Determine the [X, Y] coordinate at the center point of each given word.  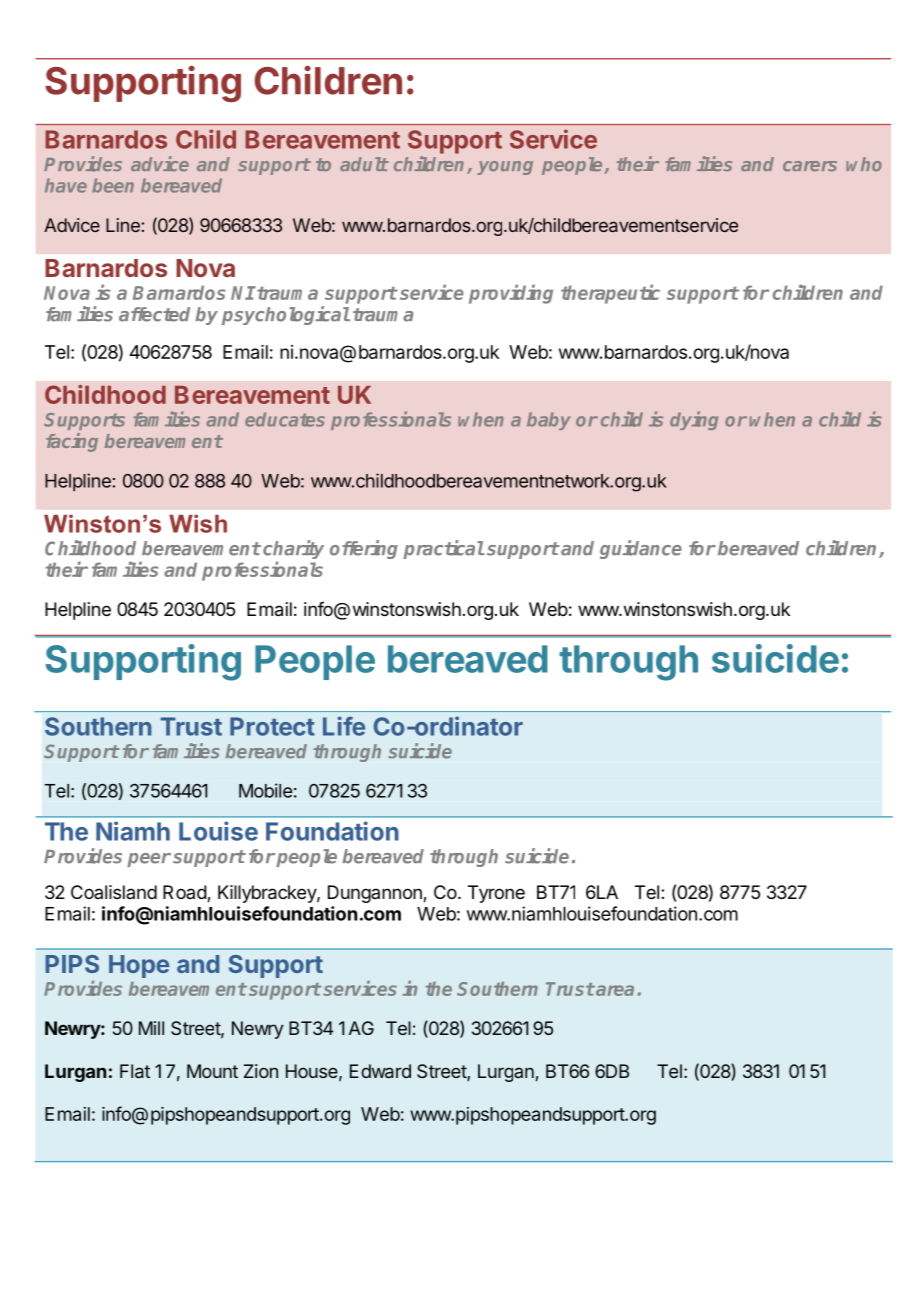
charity [293, 551]
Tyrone [496, 894]
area [614, 990]
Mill [151, 1028]
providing [511, 294]
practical [443, 549]
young [505, 168]
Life [344, 726]
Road [185, 893]
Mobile [265, 790]
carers [810, 166]
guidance [641, 549]
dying [694, 420]
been [113, 185]
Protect [272, 726]
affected [154, 314]
